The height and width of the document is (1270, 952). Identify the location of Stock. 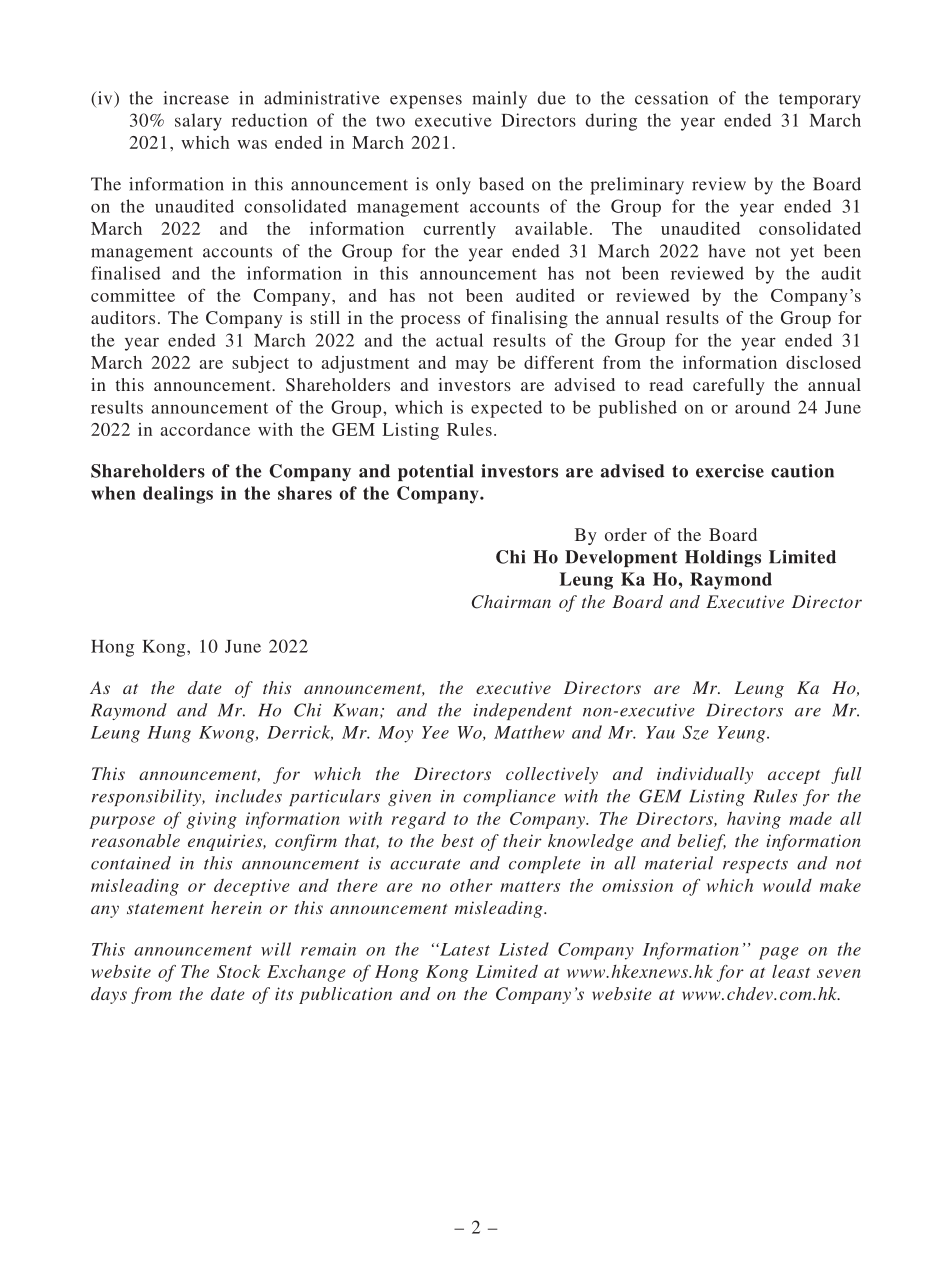
(238, 971).
